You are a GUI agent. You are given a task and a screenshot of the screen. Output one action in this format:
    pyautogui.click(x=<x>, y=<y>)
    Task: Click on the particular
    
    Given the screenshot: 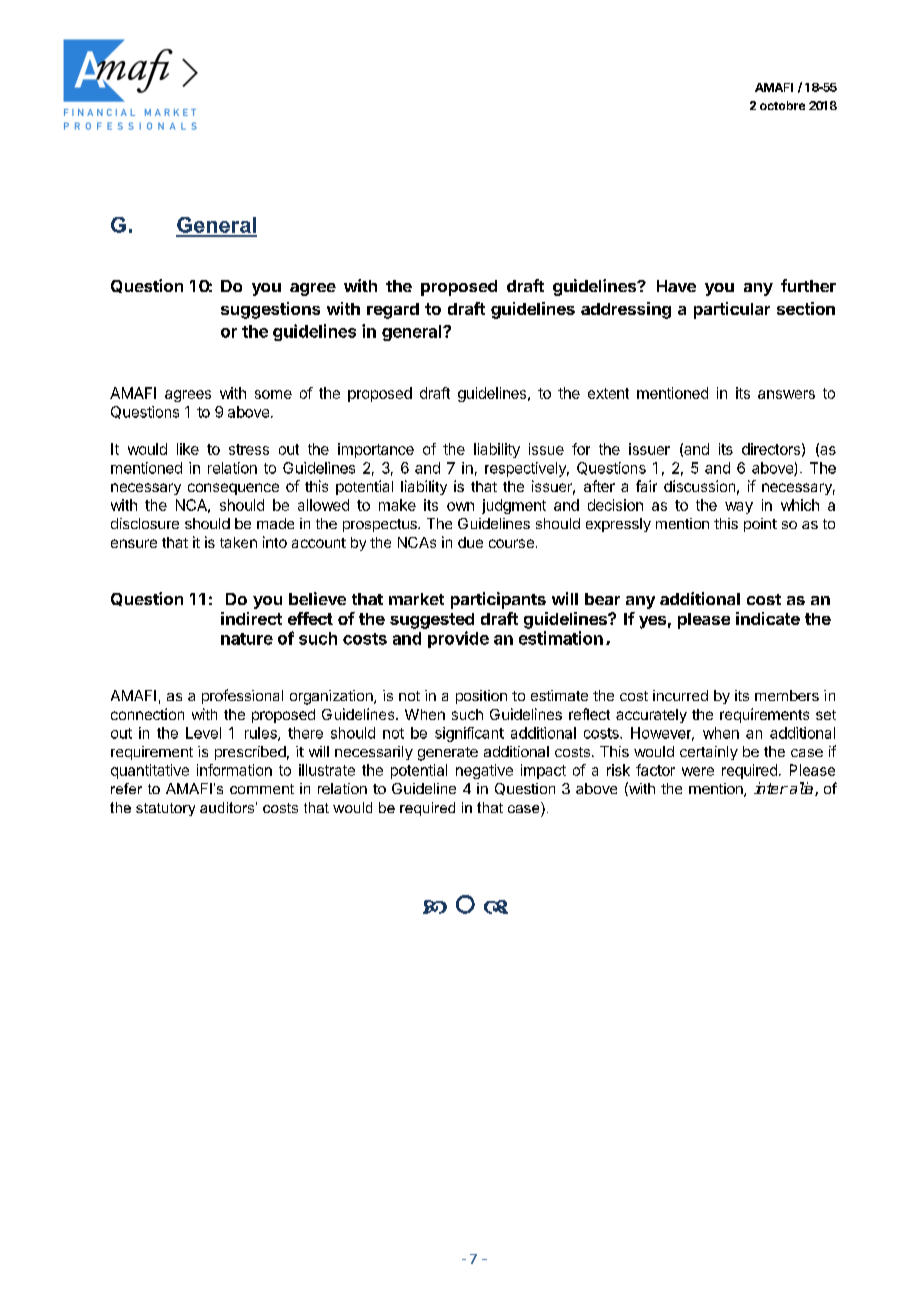 What is the action you would take?
    pyautogui.click(x=732, y=310)
